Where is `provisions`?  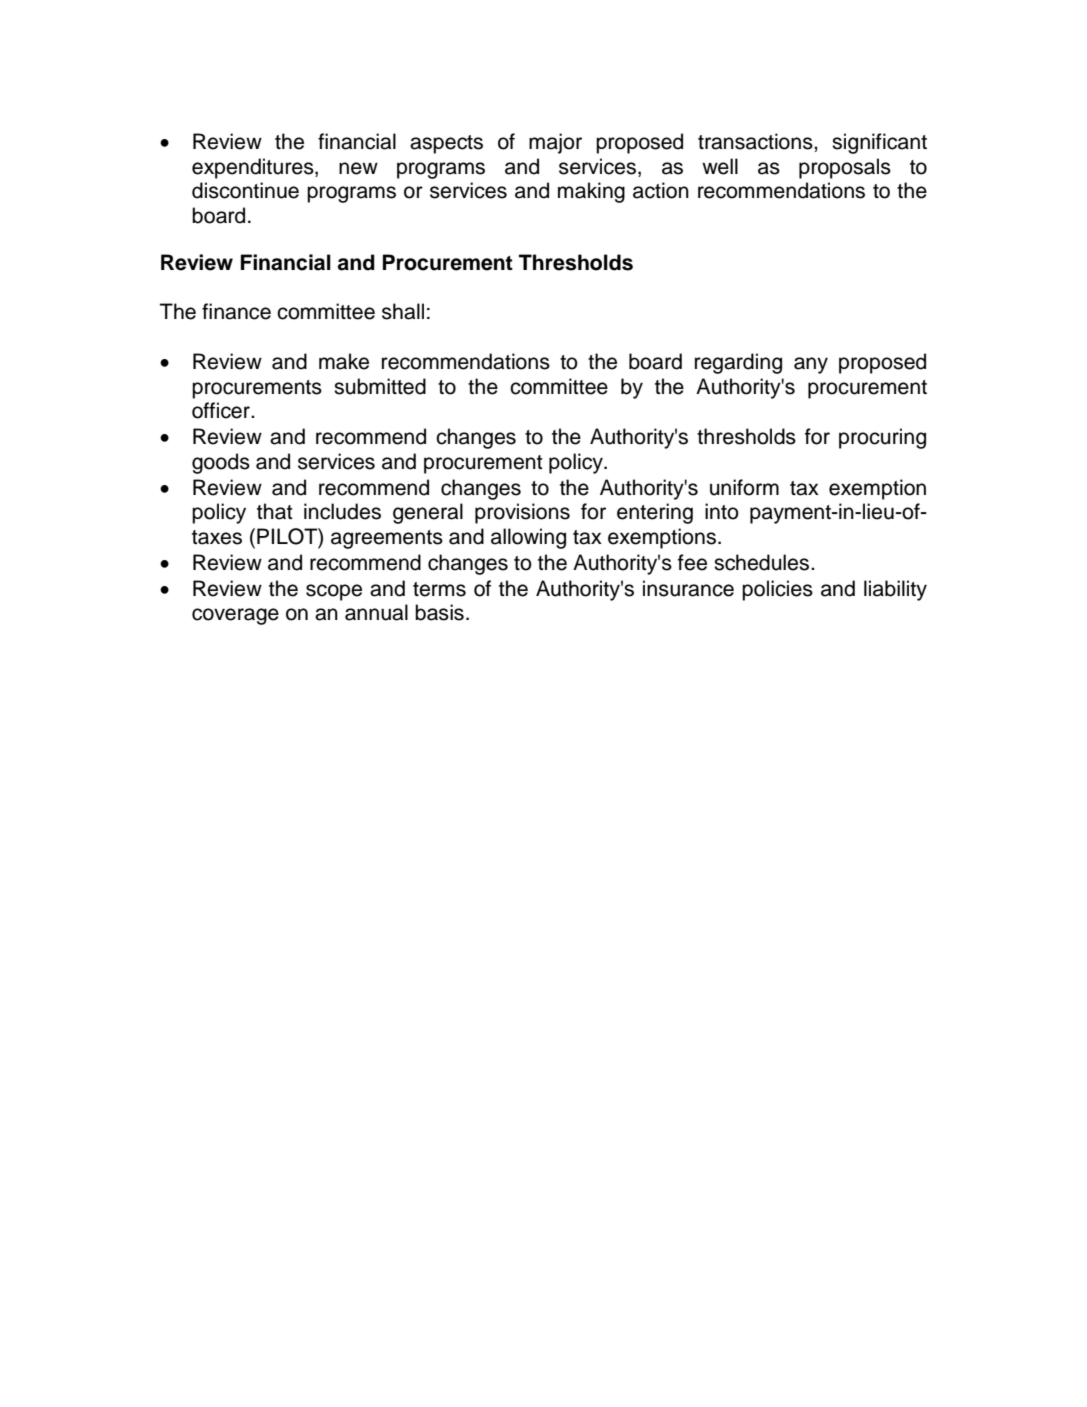
provisions is located at coordinates (522, 513).
